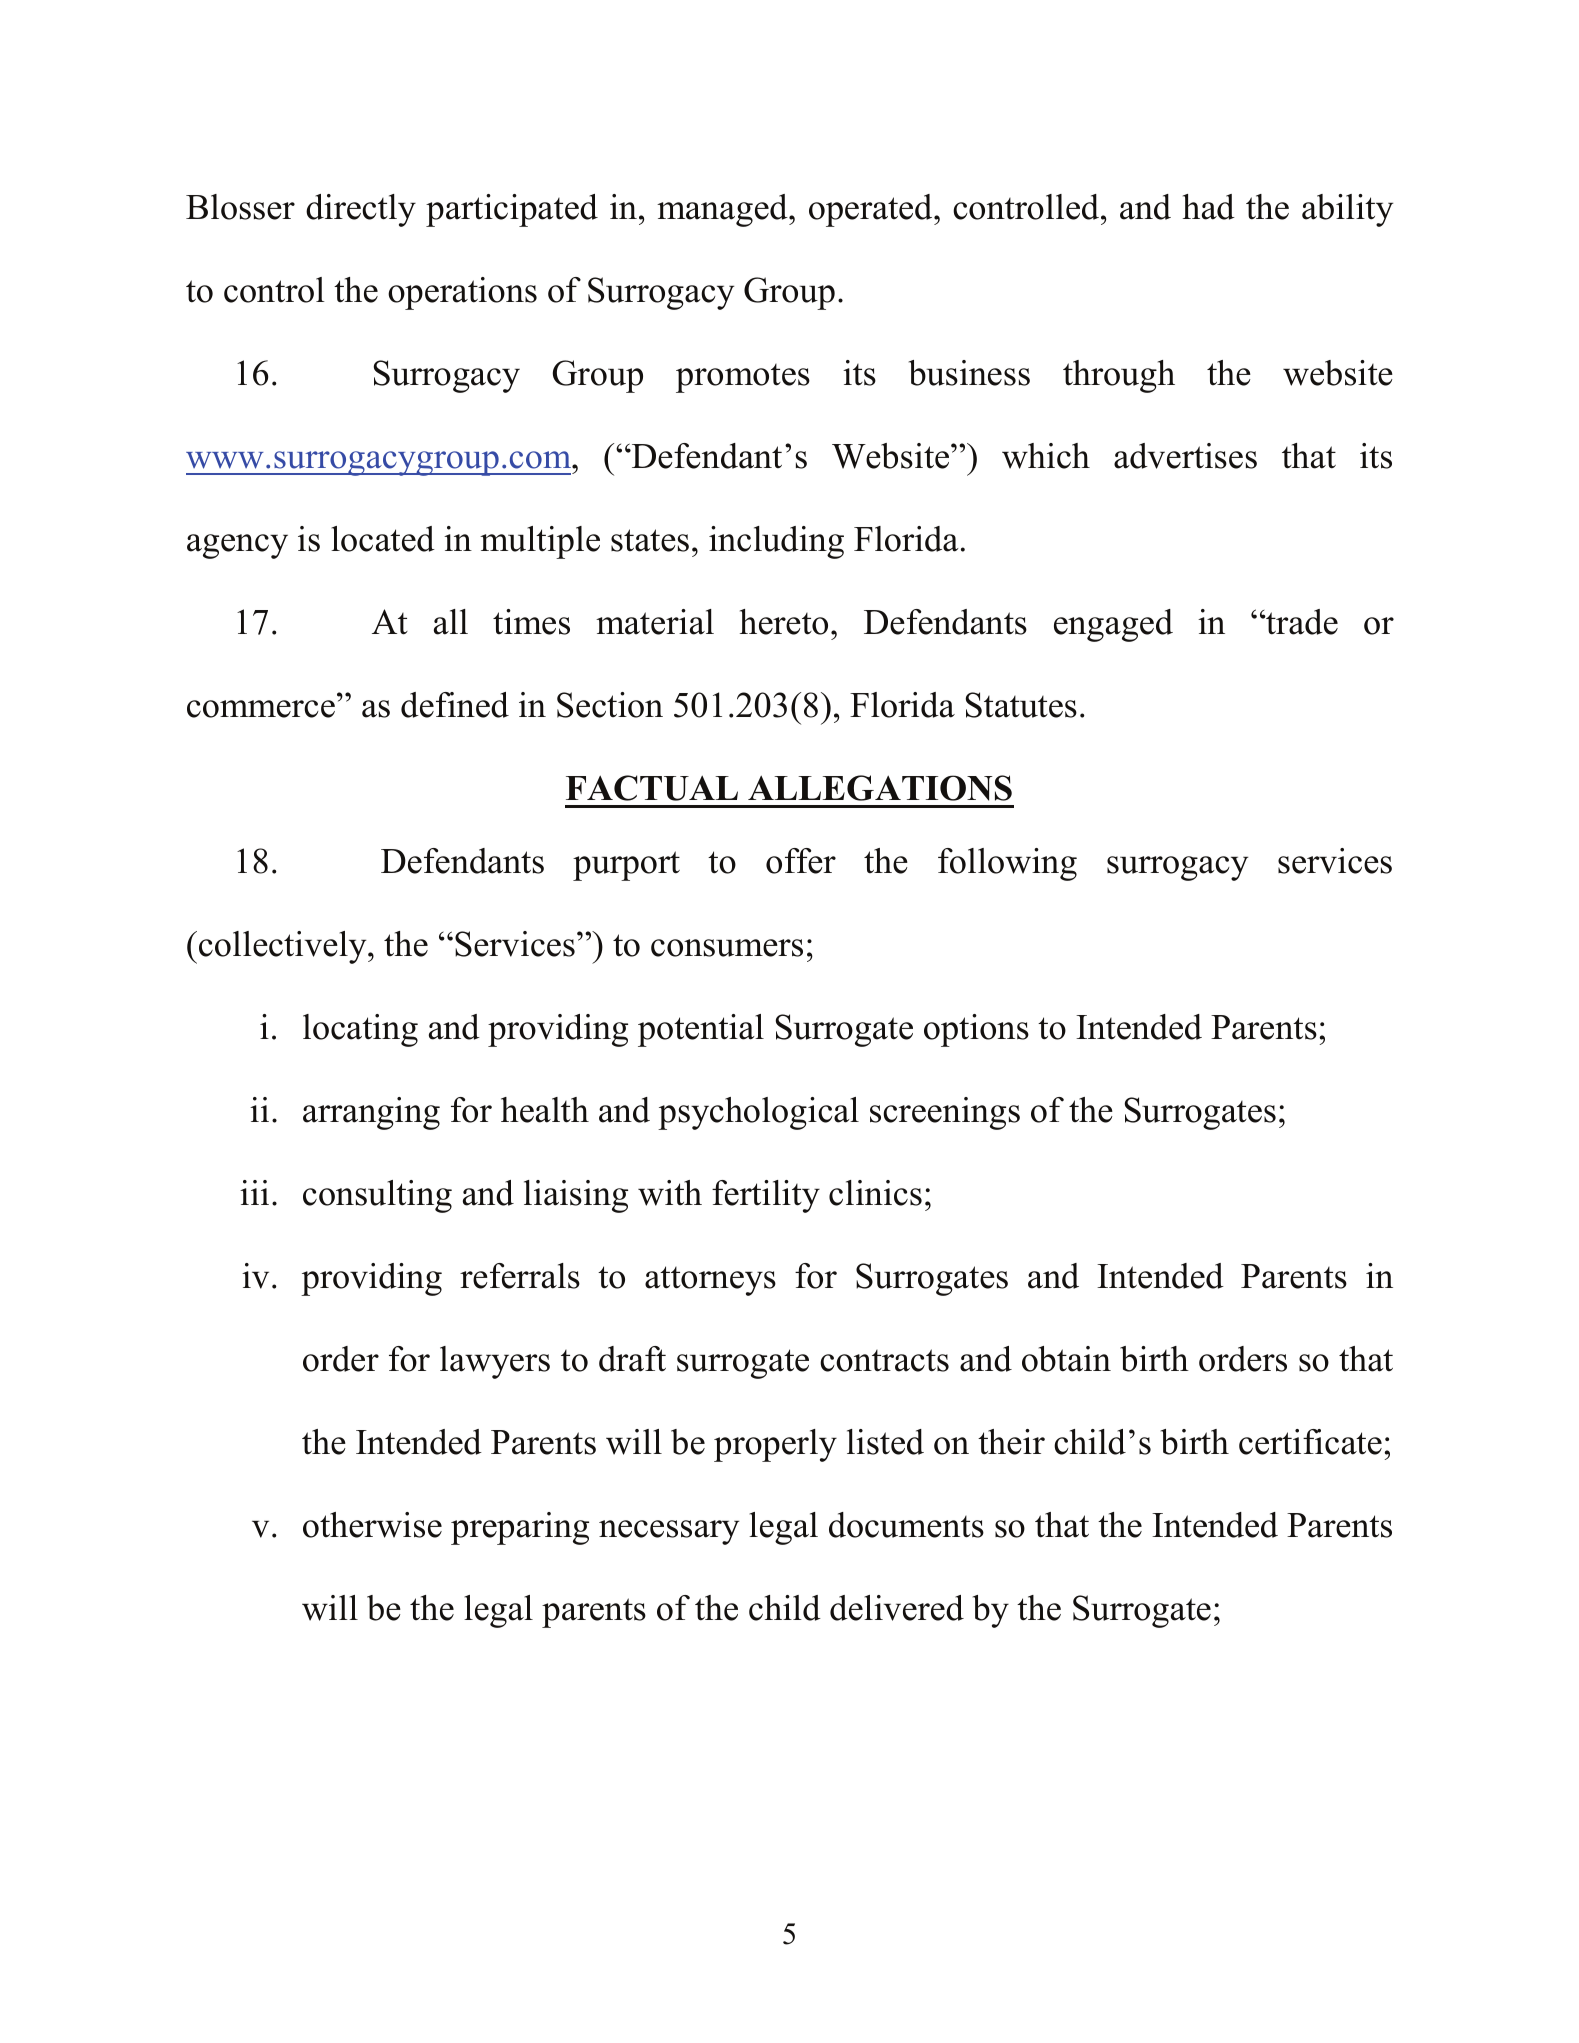  I want to click on otherwise, so click(372, 1525).
